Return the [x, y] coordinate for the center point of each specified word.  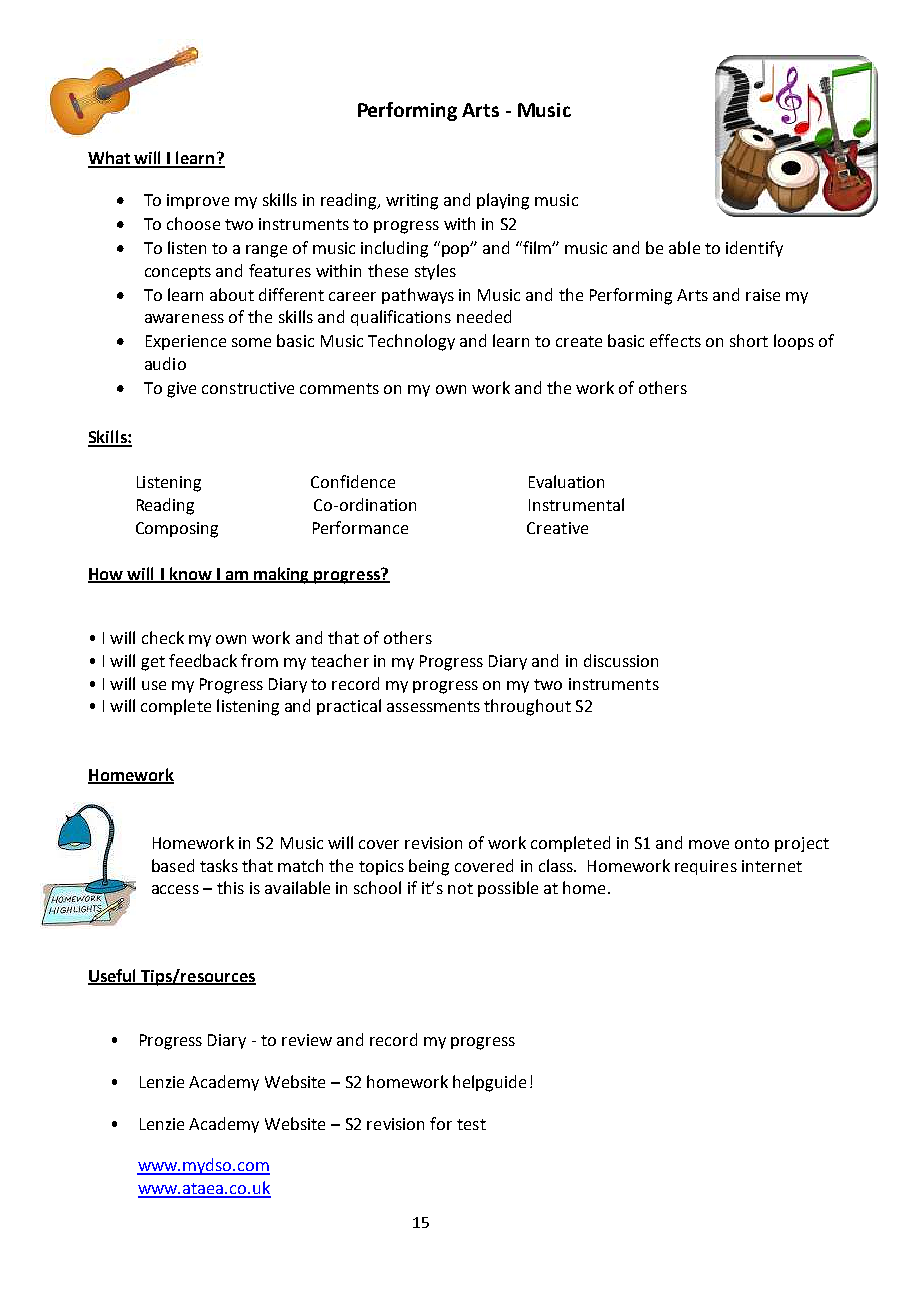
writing [412, 202]
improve [198, 201]
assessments [433, 706]
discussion [621, 660]
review [307, 1040]
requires [706, 867]
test [471, 1124]
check [163, 637]
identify [754, 249]
